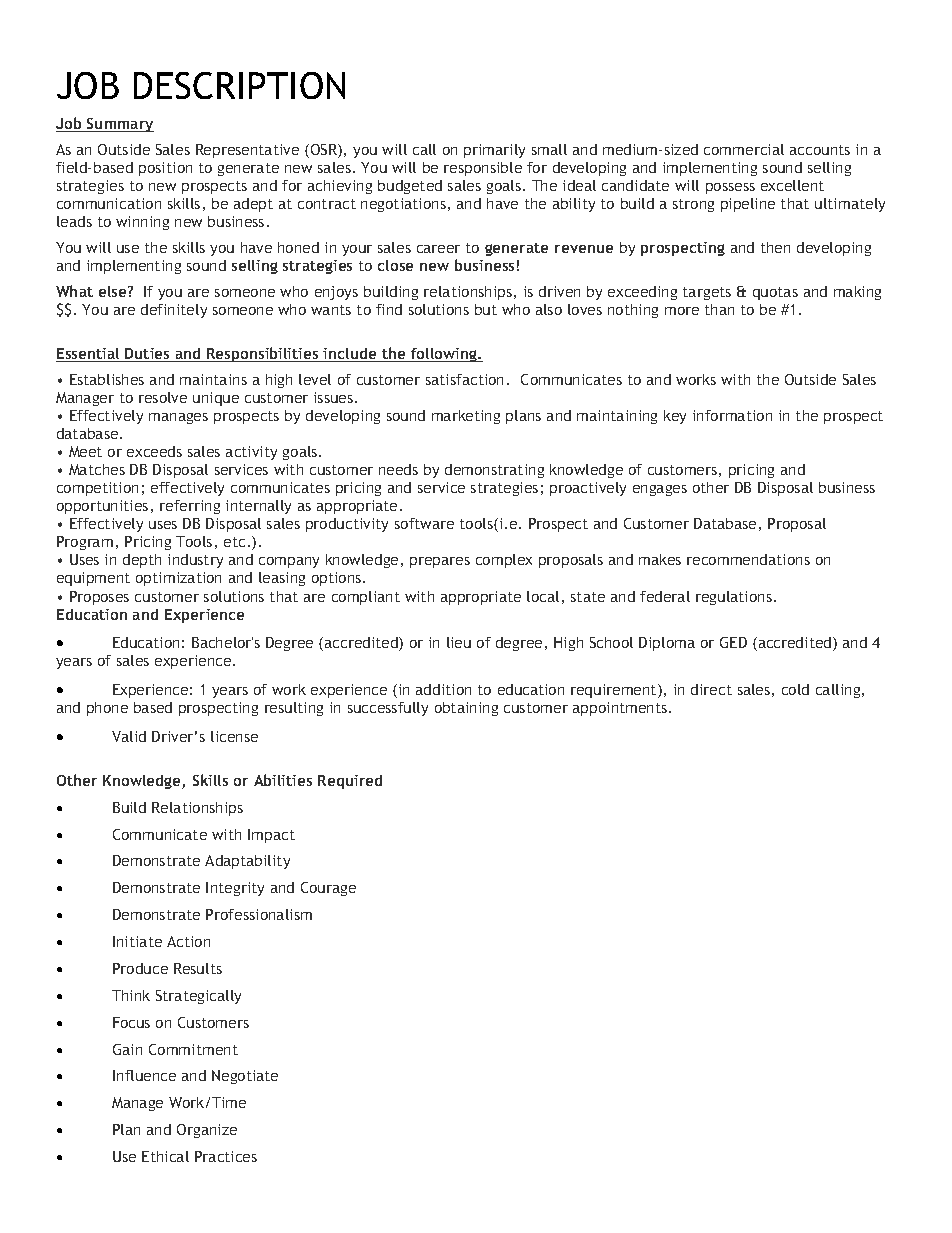 Image resolution: width=952 pixels, height=1233 pixels. What do you see at coordinates (119, 125) in the screenshot?
I see `Summary` at bounding box center [119, 125].
